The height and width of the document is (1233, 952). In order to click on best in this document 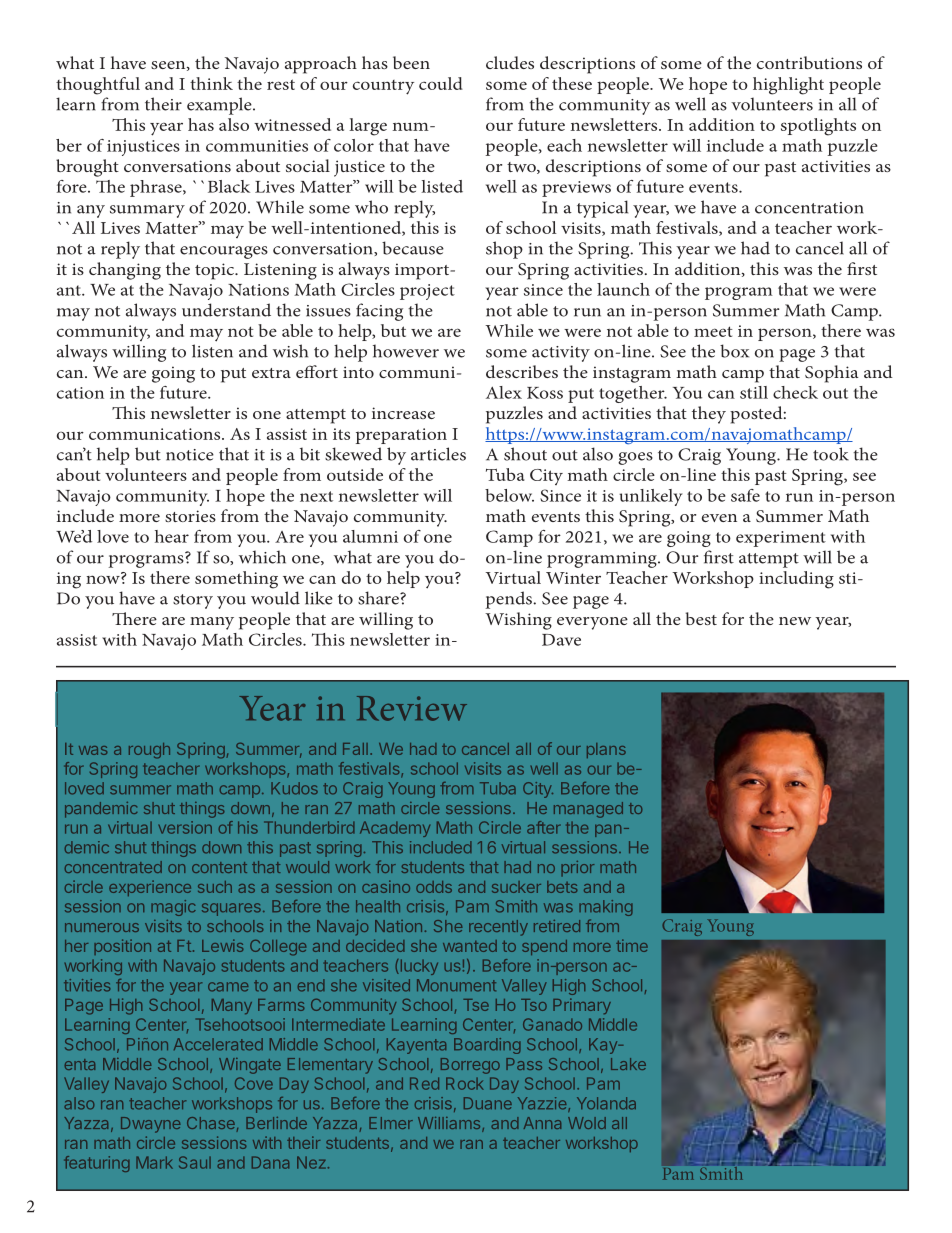, I will do `click(701, 618)`.
